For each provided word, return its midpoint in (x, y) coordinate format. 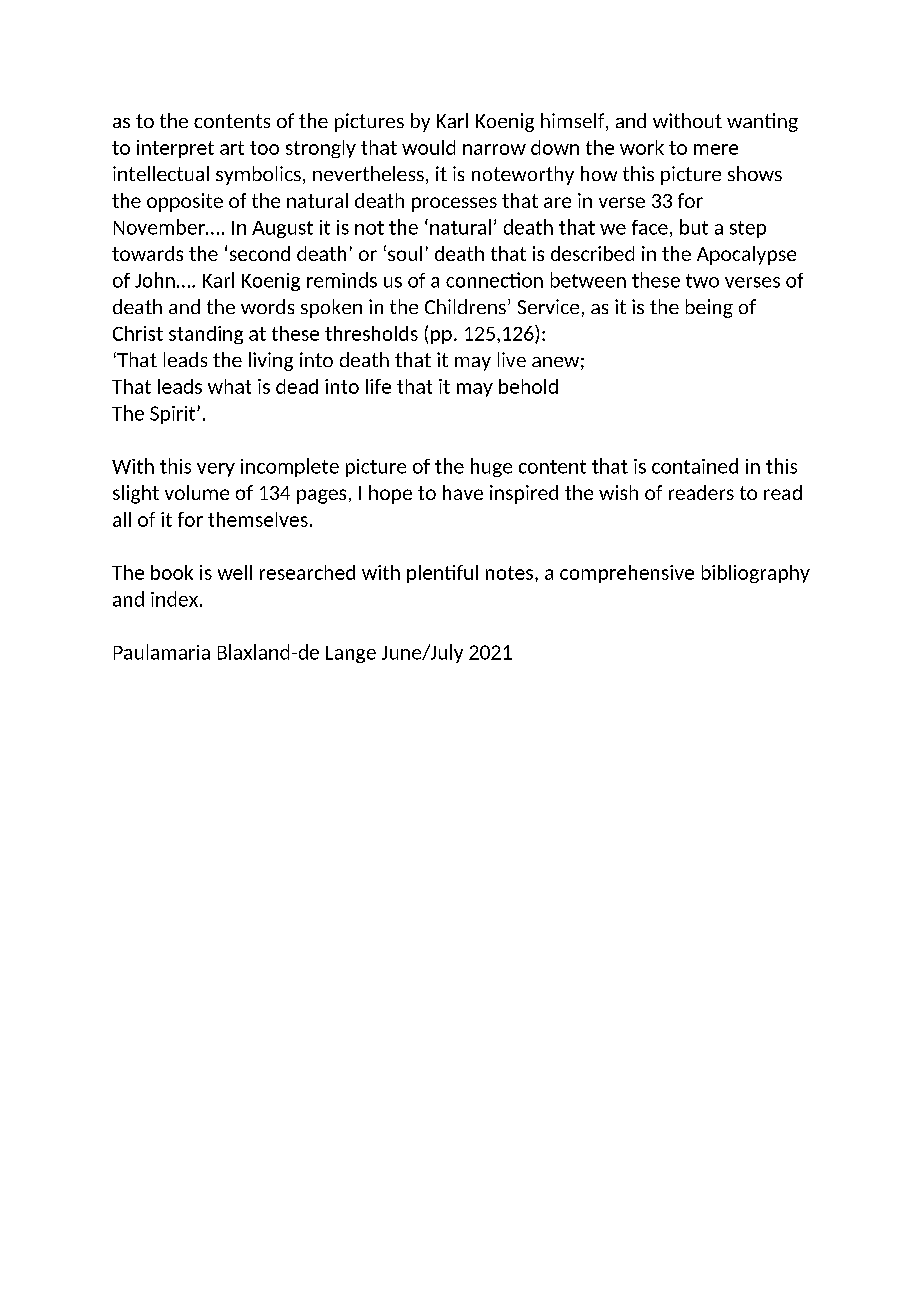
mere (716, 149)
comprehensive (627, 574)
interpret (175, 149)
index (174, 599)
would (428, 147)
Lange (351, 654)
